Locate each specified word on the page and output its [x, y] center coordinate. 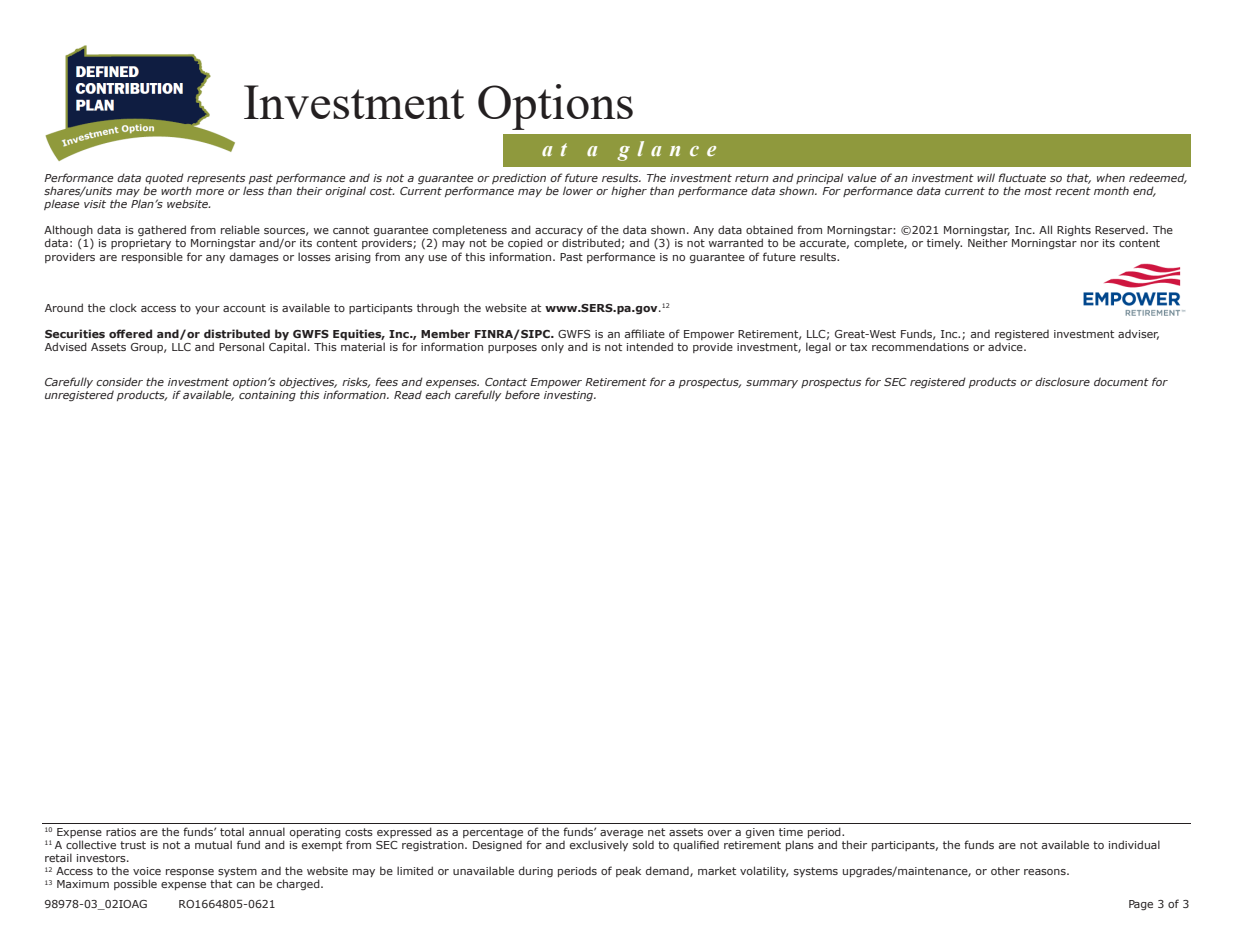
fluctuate [1022, 177]
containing [267, 396]
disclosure [1062, 381]
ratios [121, 832]
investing [570, 396]
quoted [164, 178]
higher [629, 192]
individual [1134, 844]
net [656, 832]
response [190, 873]
